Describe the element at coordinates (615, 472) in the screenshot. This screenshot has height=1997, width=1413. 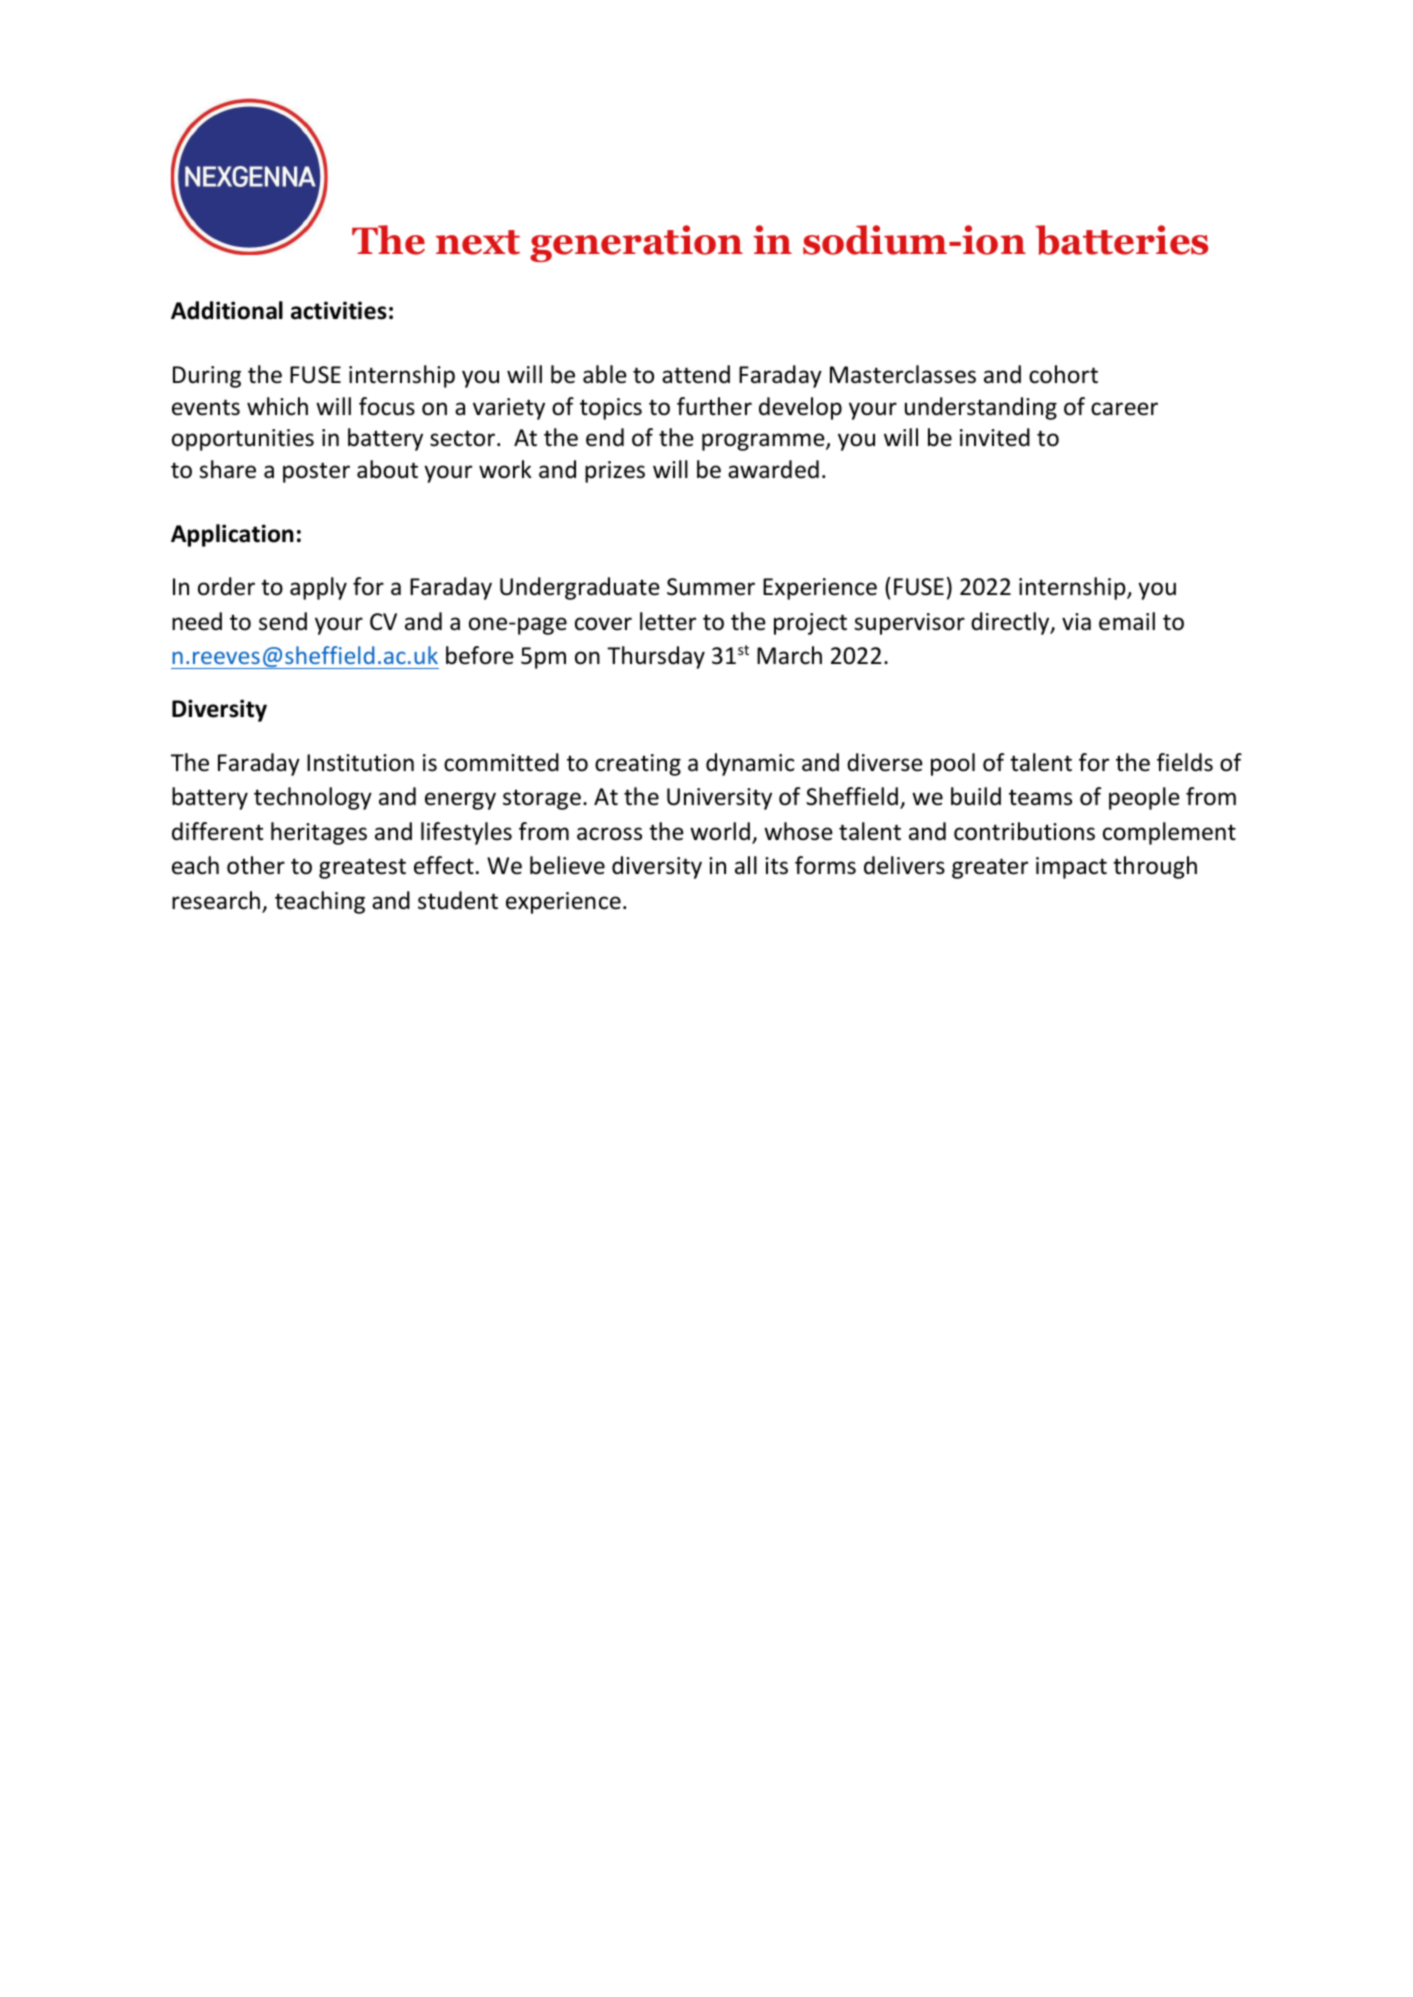
I see `prizes` at that location.
